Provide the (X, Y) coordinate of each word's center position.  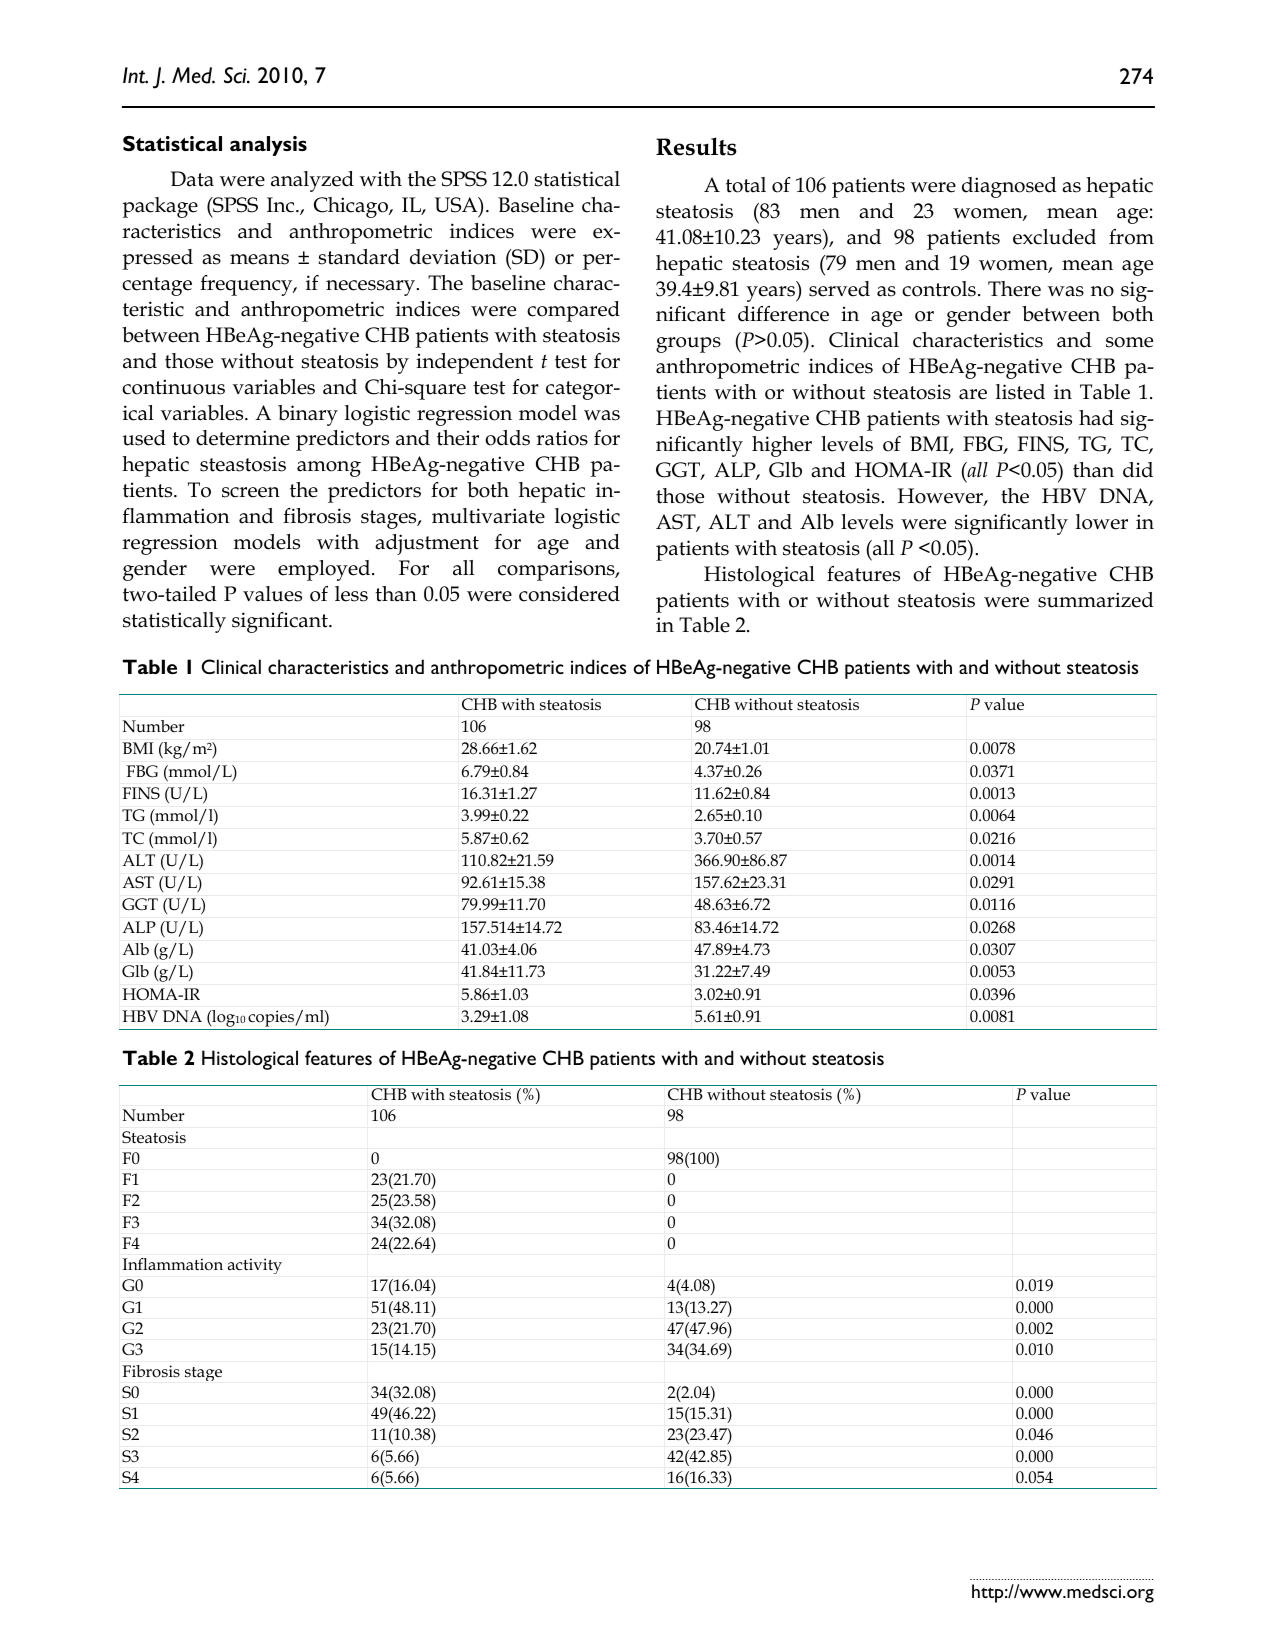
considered (569, 594)
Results (696, 146)
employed (325, 570)
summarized (1095, 600)
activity (255, 1266)
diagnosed (1009, 187)
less (351, 594)
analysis (268, 146)
